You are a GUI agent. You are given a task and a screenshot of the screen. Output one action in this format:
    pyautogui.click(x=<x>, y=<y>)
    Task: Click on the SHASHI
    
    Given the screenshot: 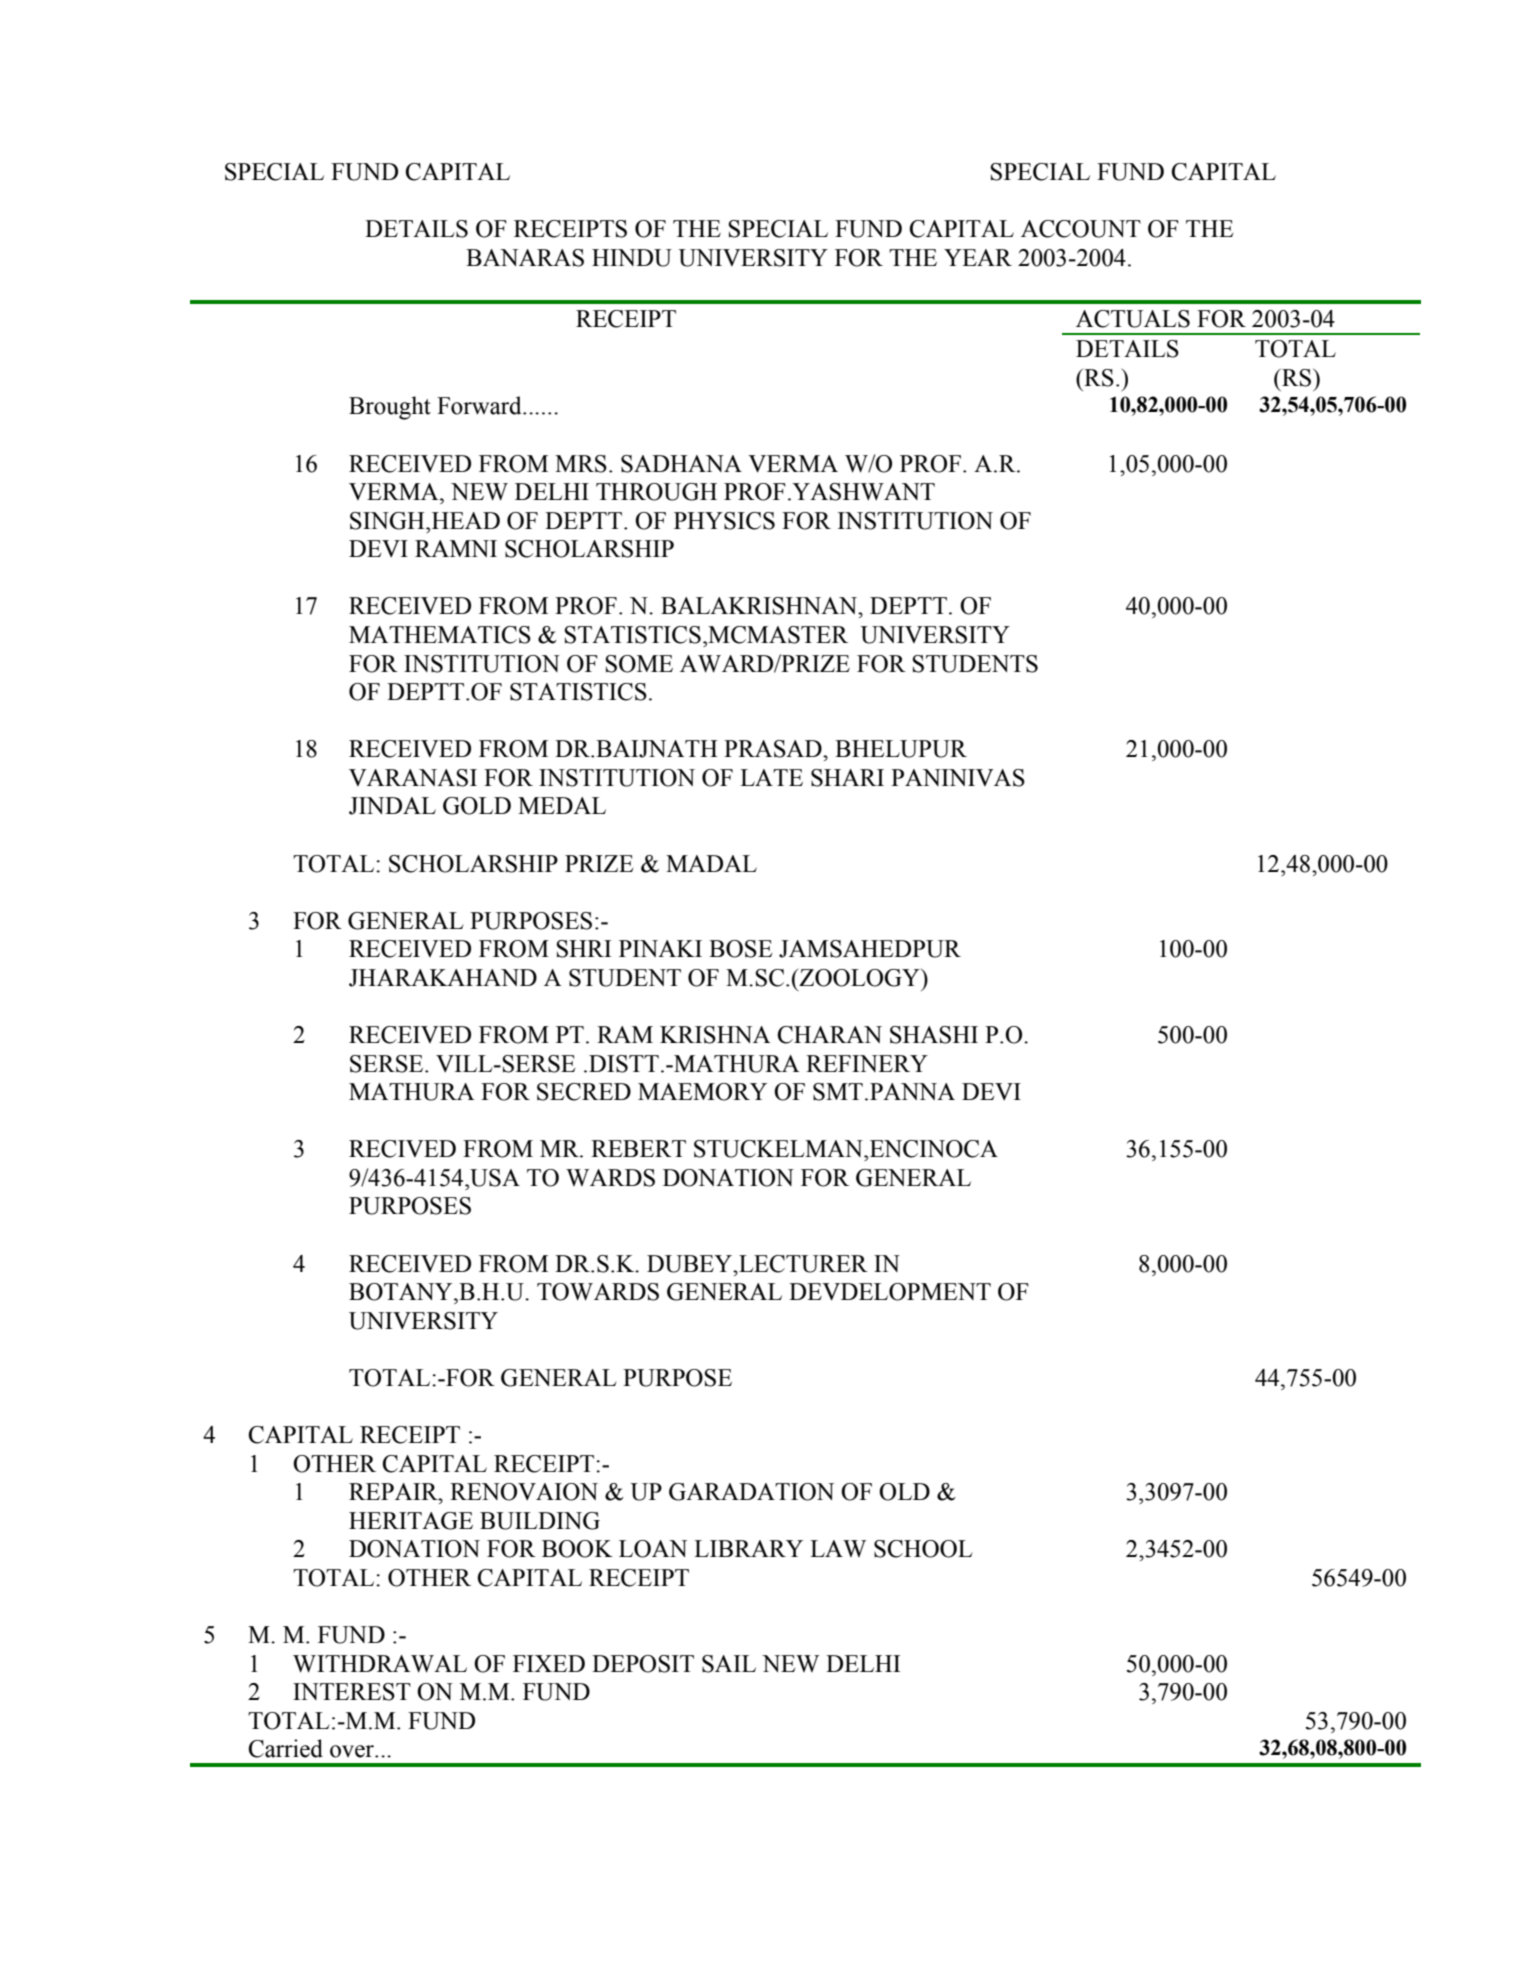 What is the action you would take?
    pyautogui.click(x=934, y=1035)
